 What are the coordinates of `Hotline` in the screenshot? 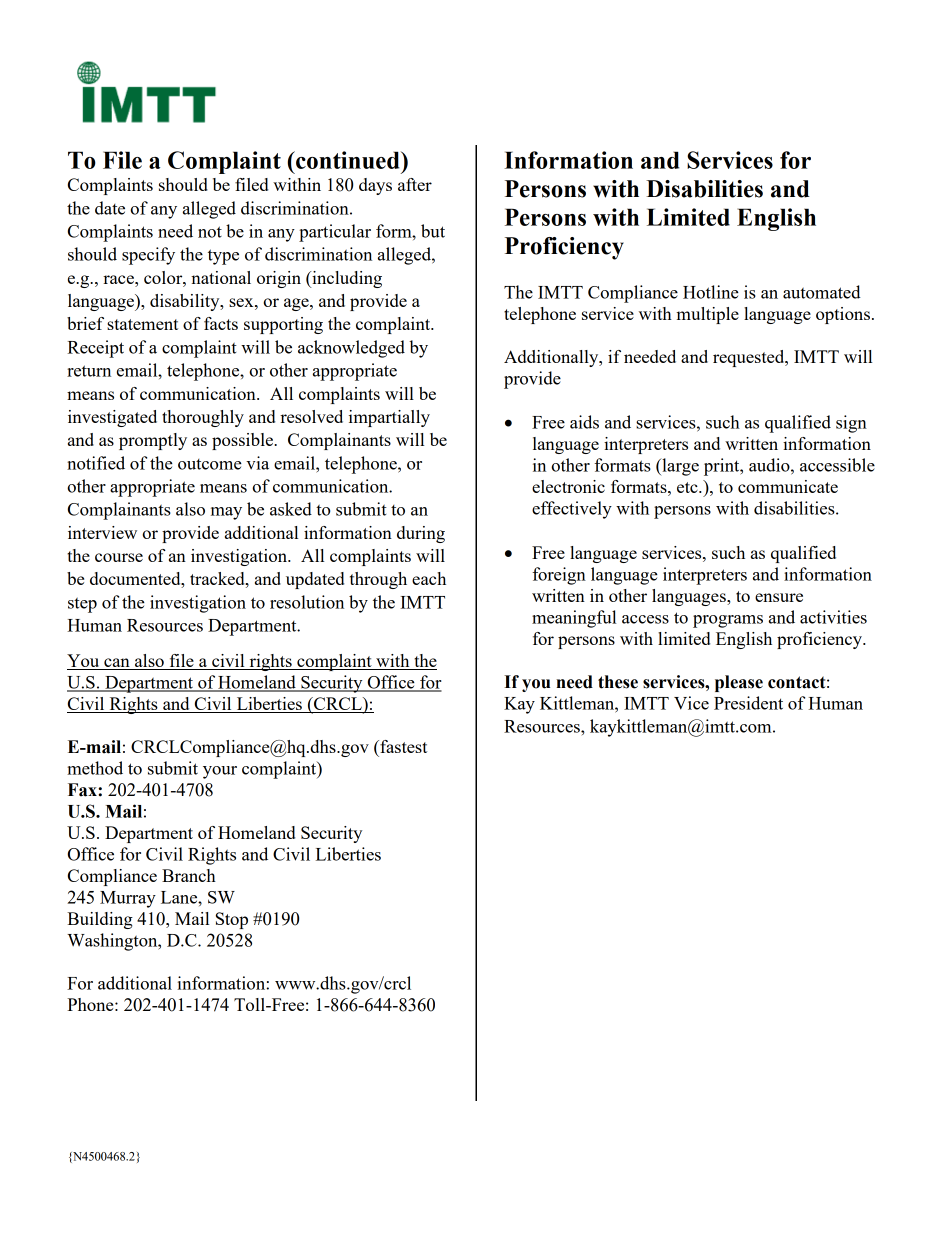 It's located at (711, 292).
